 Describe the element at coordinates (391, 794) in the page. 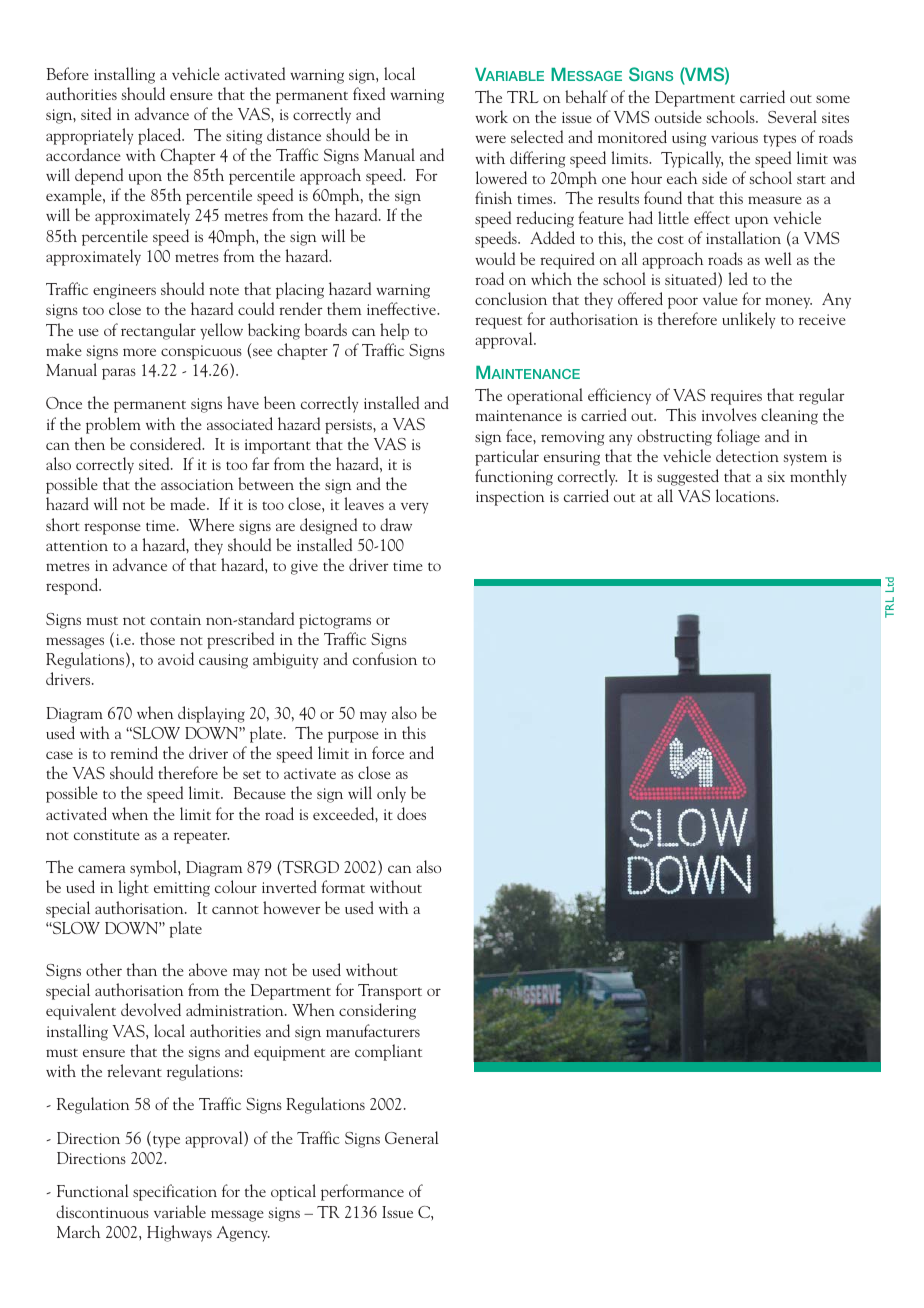

I see `only` at that location.
